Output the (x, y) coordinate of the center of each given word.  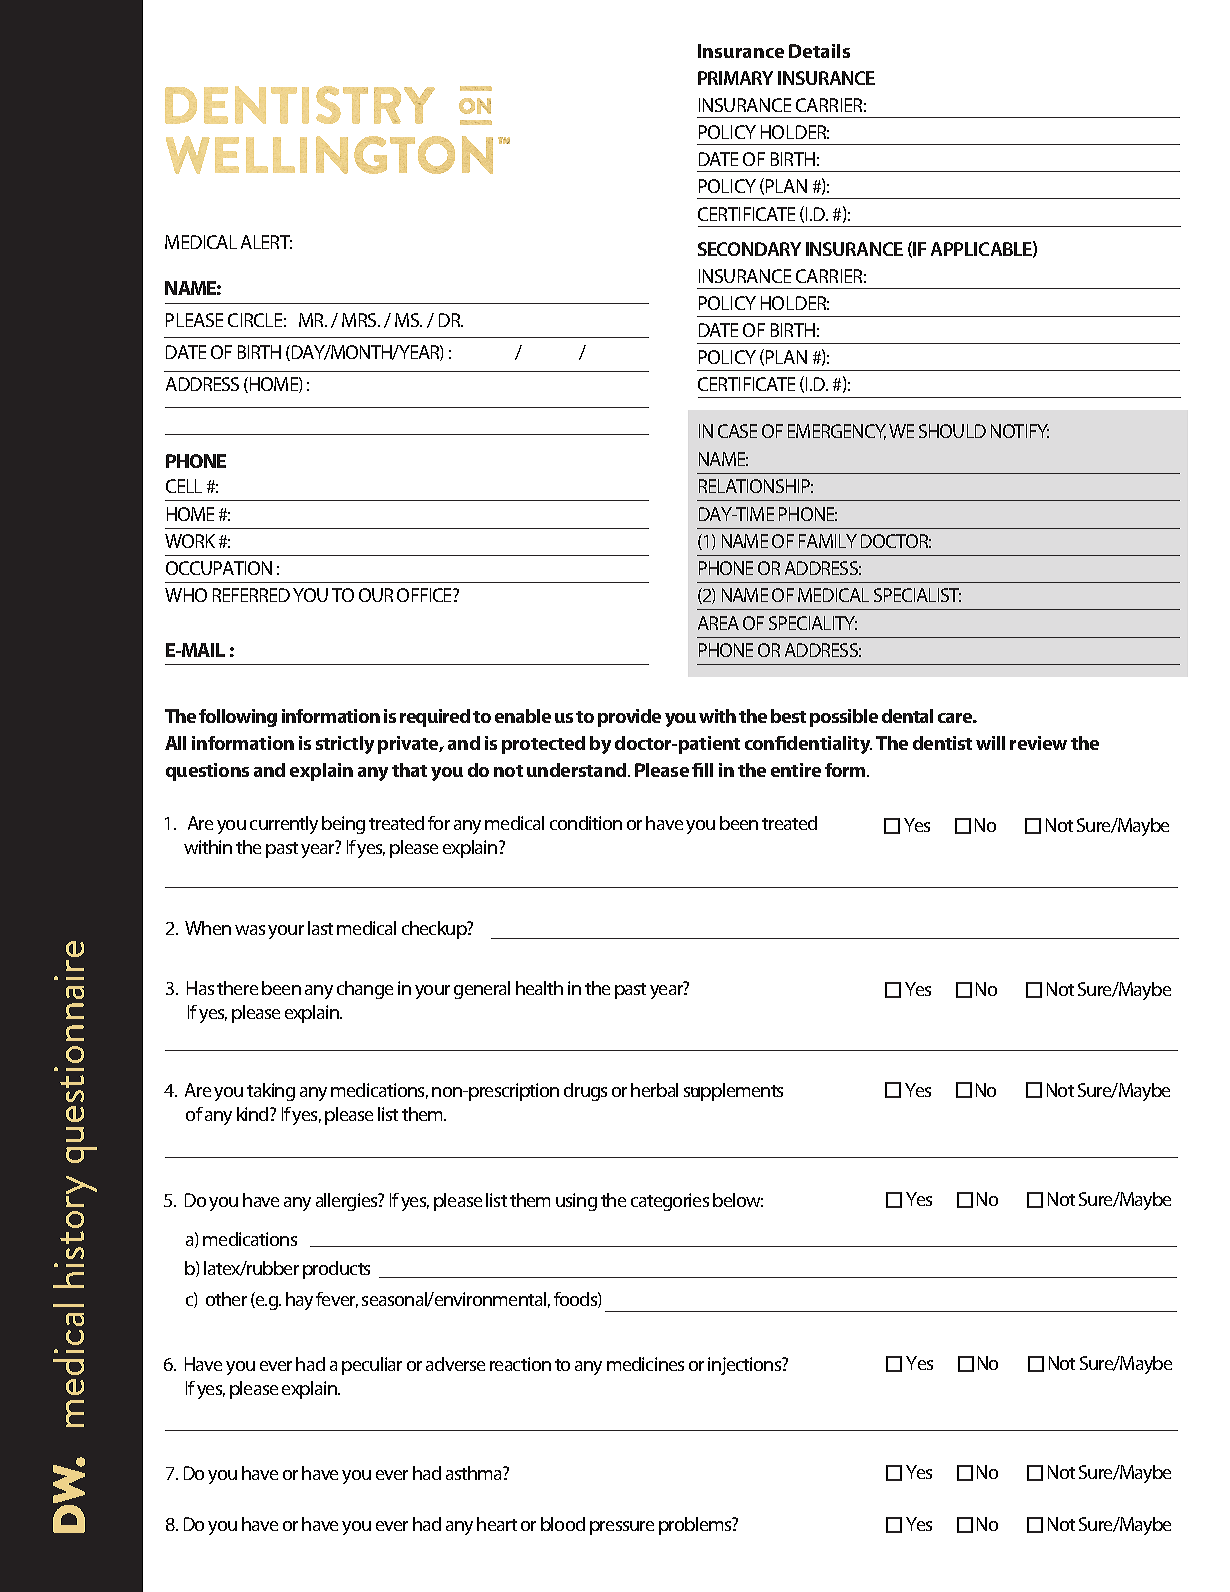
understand (578, 770)
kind (254, 1114)
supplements (733, 1092)
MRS (360, 320)
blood (563, 1524)
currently (284, 825)
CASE (737, 431)
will (990, 743)
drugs (585, 1092)
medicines (645, 1364)
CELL (184, 486)
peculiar (372, 1366)
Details (819, 51)
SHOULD (952, 431)
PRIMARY (735, 78)
